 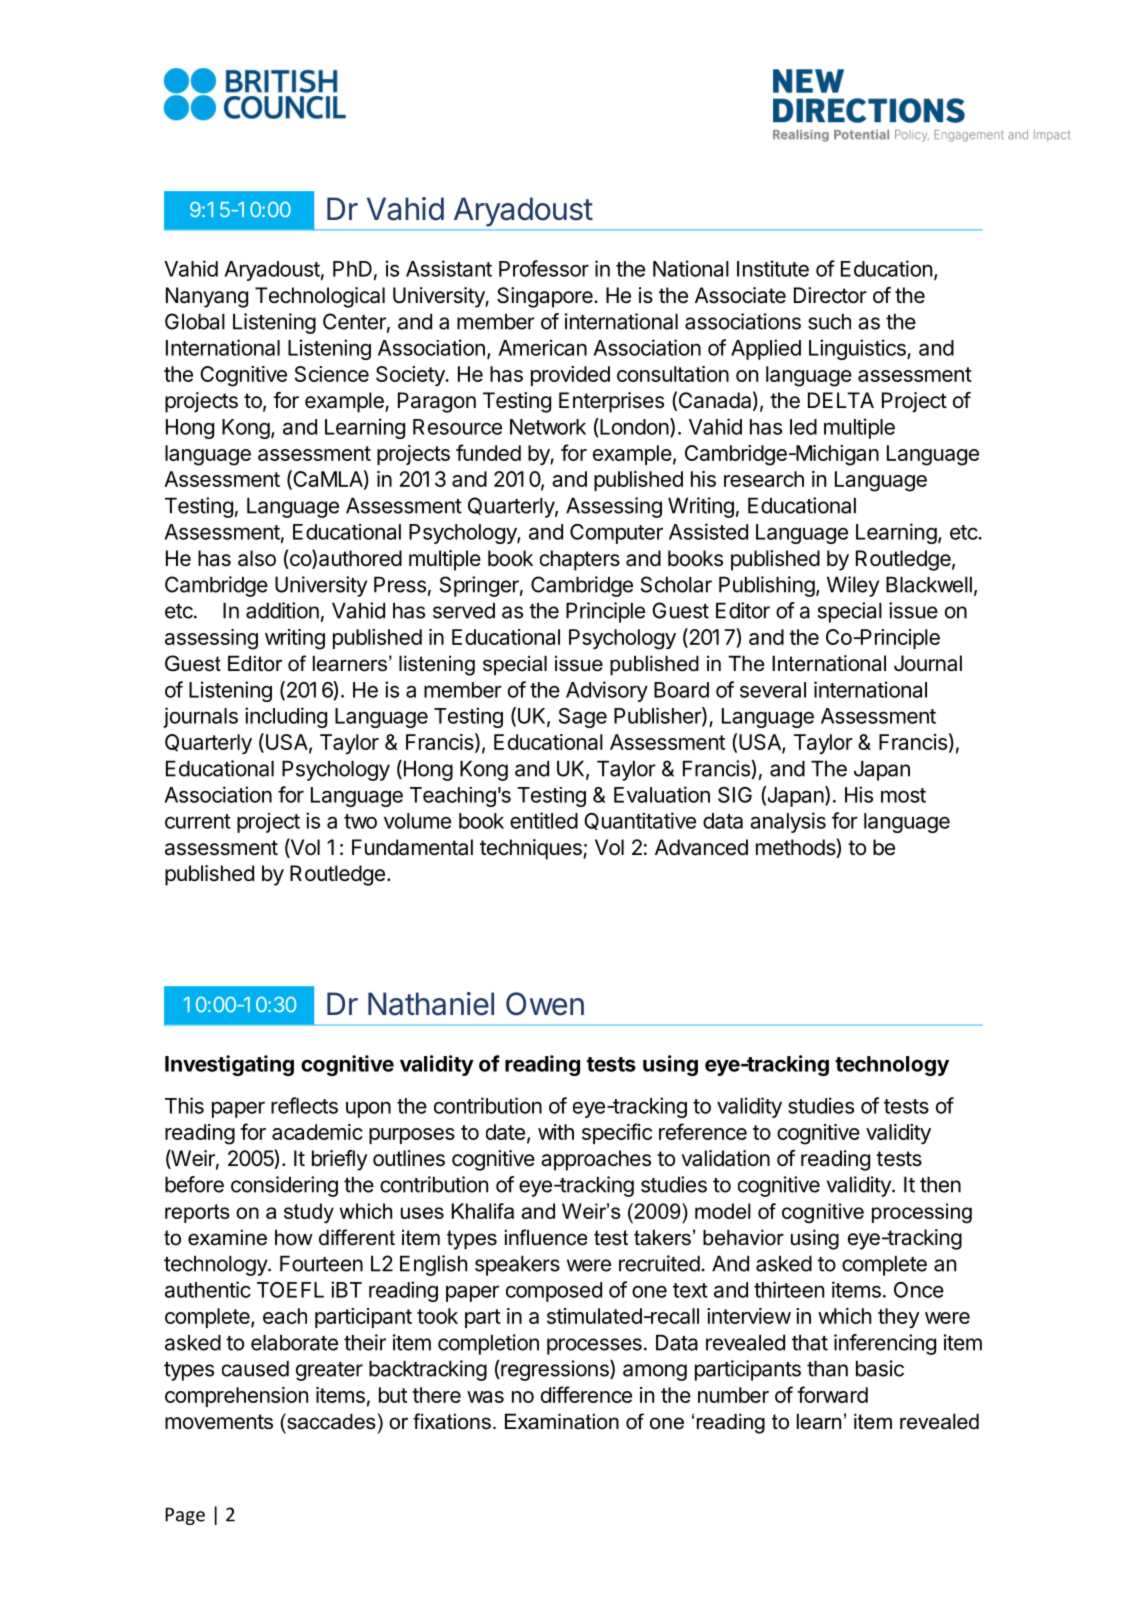 What do you see at coordinates (596, 1160) in the page?
I see `approaches` at bounding box center [596, 1160].
